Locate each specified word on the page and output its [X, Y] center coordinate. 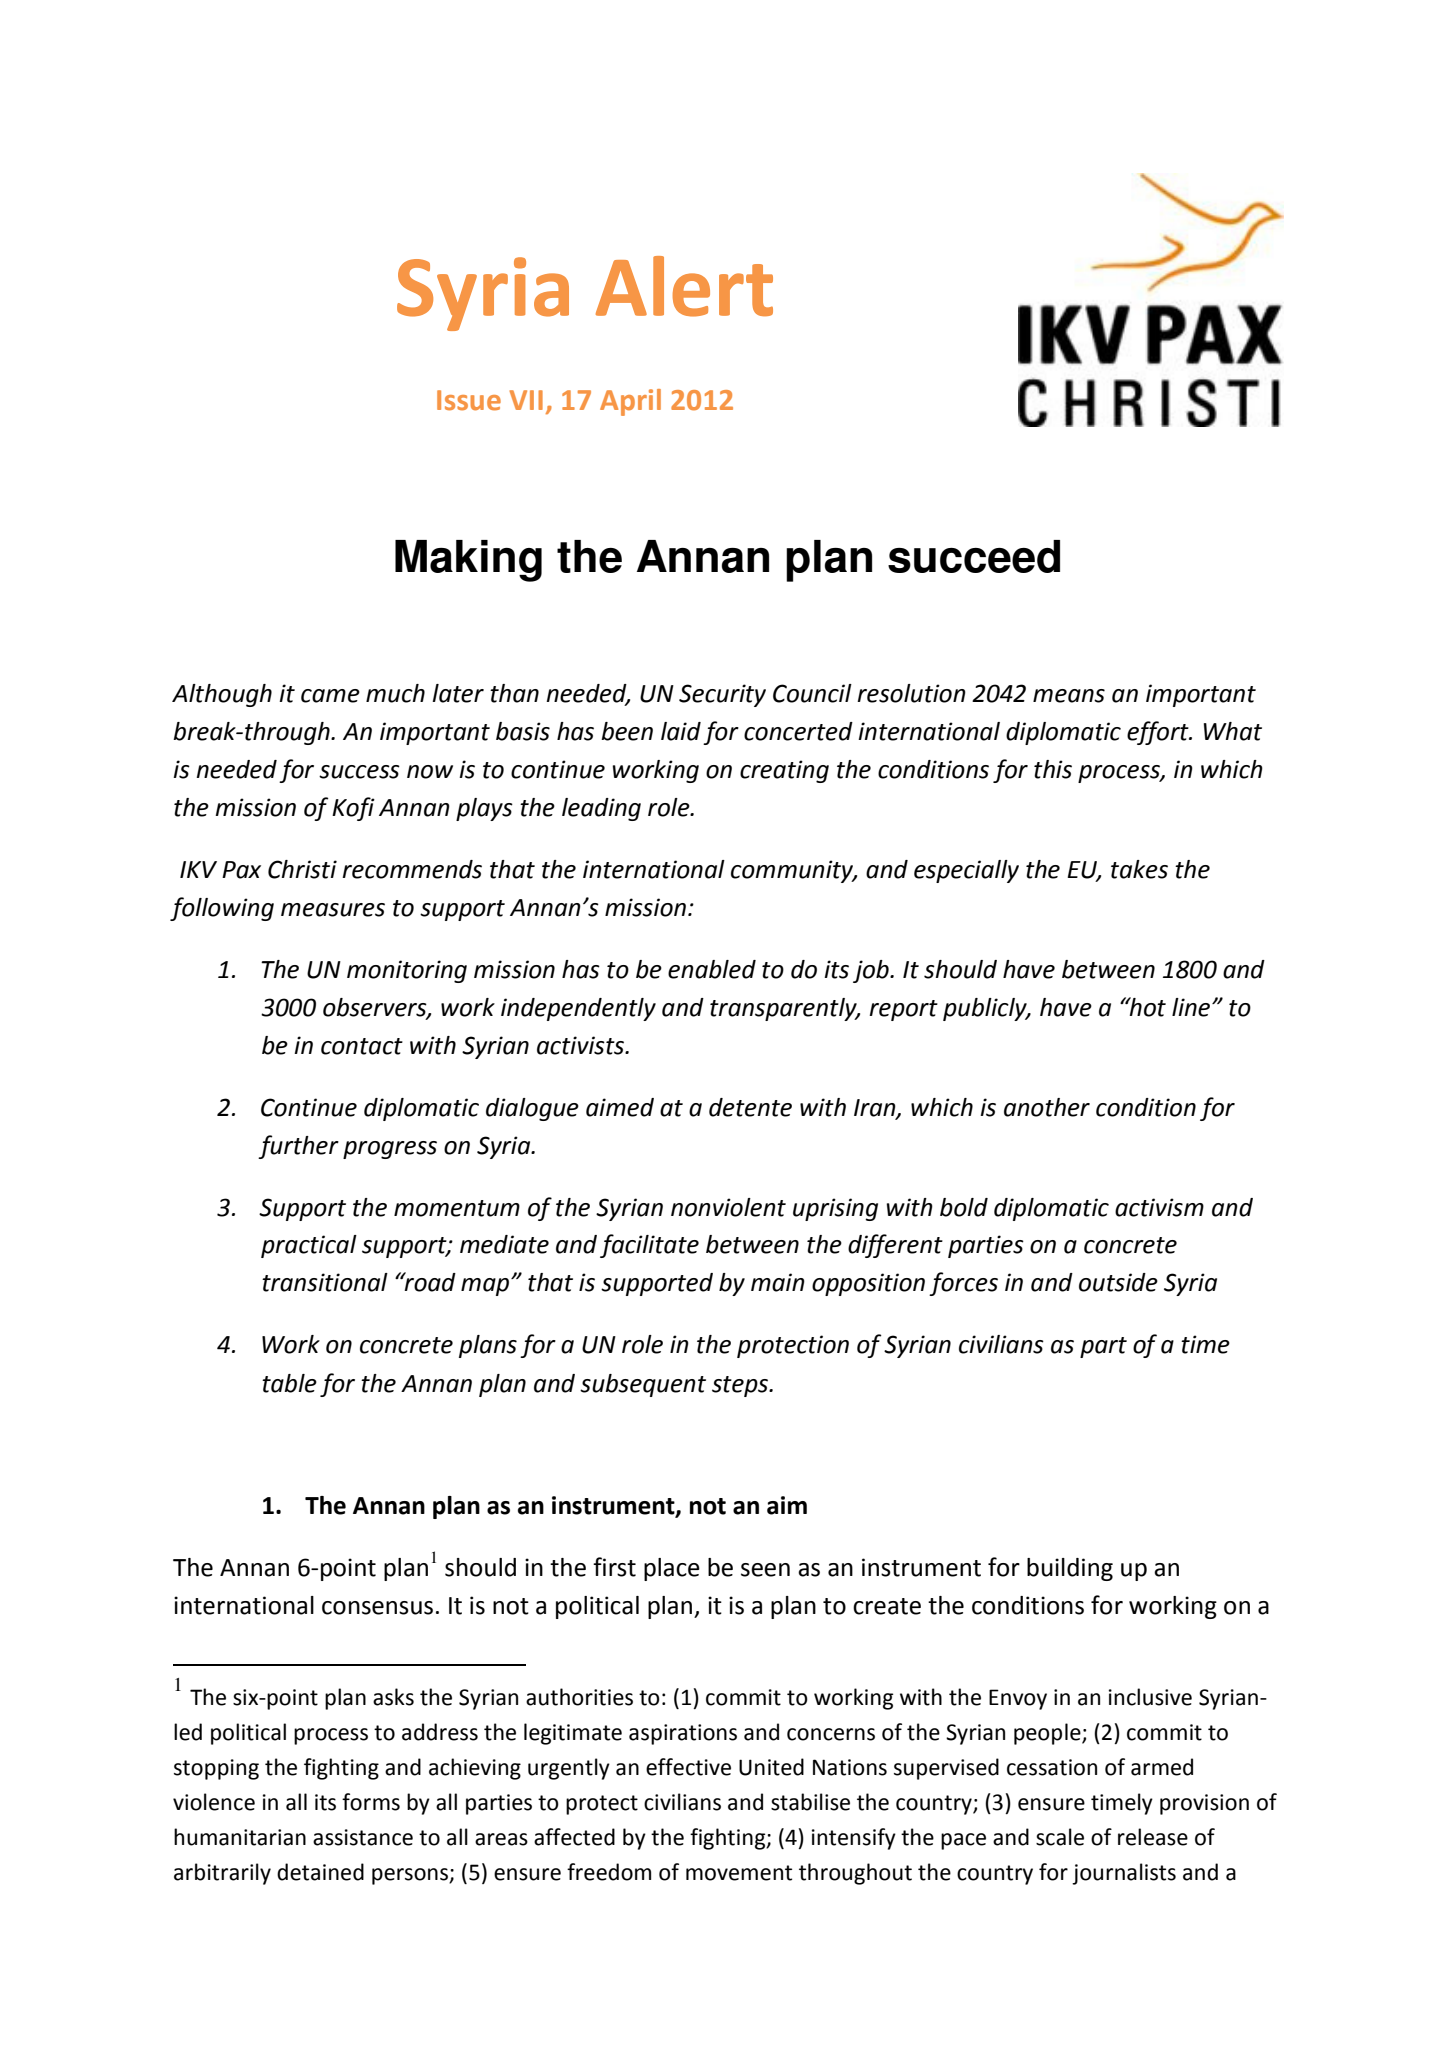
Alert [684, 286]
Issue [469, 400]
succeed [974, 556]
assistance [363, 1837]
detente [750, 1107]
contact [362, 1046]
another [1047, 1107]
